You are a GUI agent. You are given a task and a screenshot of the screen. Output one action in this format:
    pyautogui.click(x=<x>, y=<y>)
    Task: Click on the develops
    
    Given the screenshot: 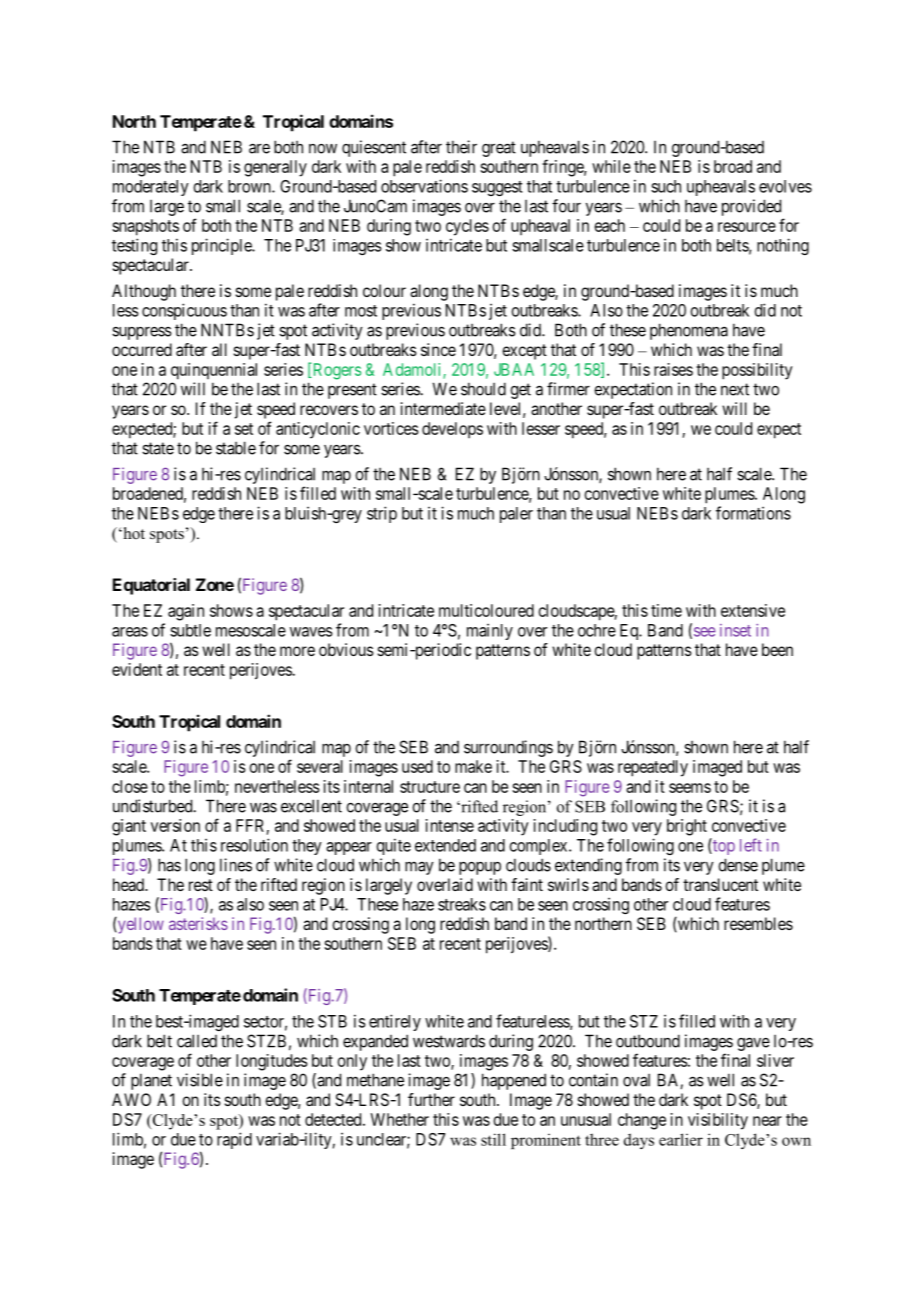 What is the action you would take?
    pyautogui.click(x=452, y=430)
